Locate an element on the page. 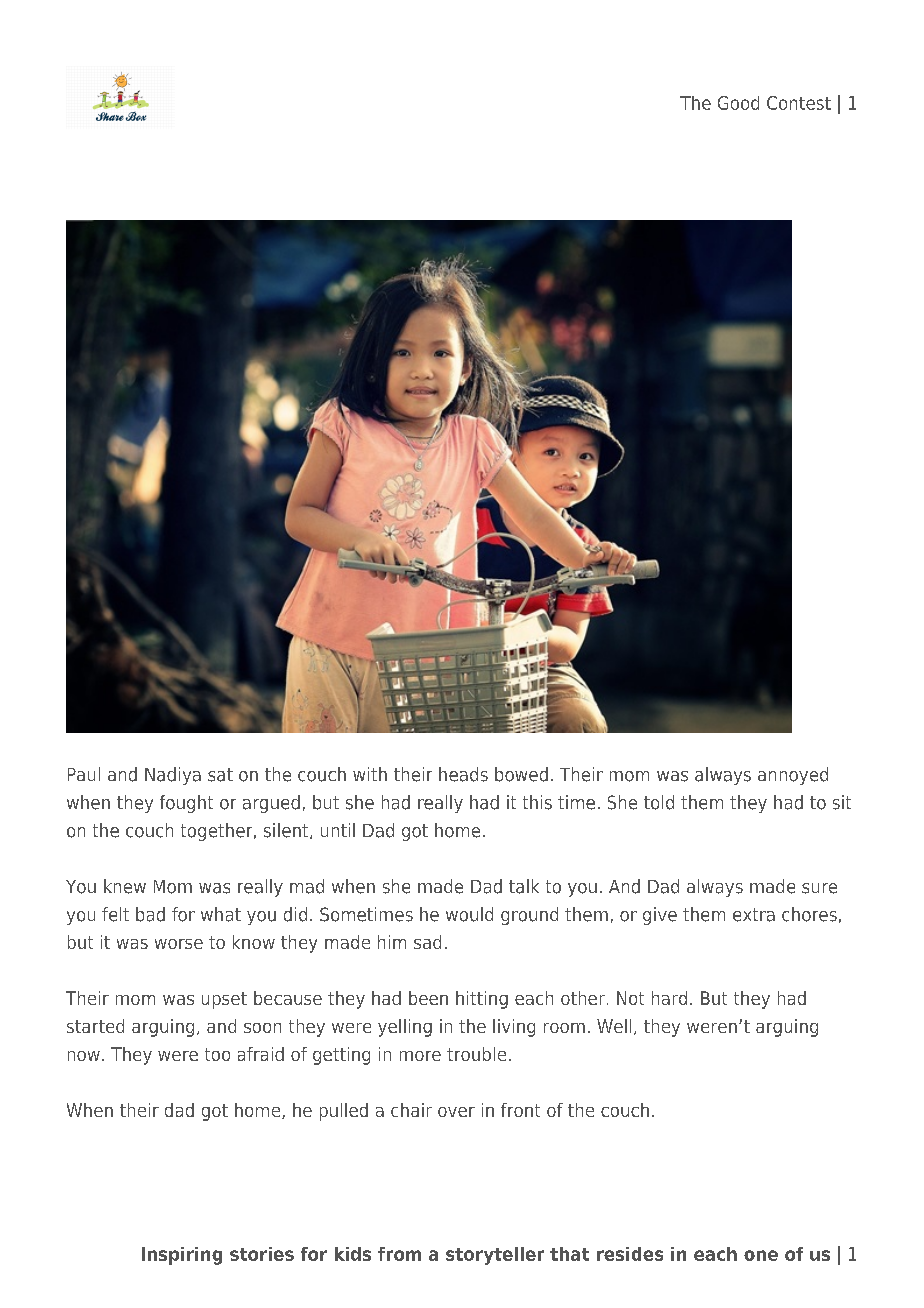 This image has width=924, height=1308. sat is located at coordinates (220, 775).
